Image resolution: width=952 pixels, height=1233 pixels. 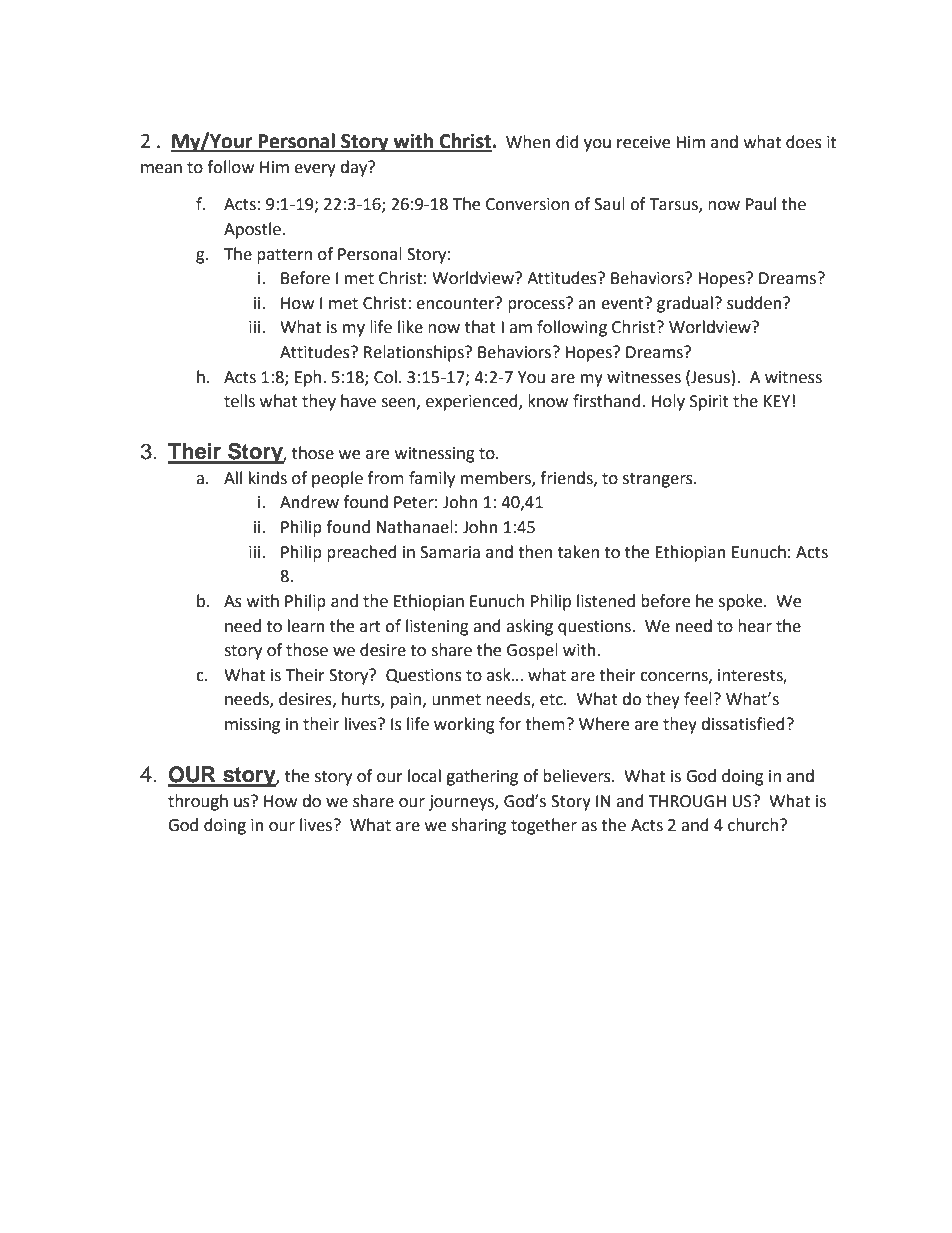 I want to click on every, so click(x=315, y=170).
